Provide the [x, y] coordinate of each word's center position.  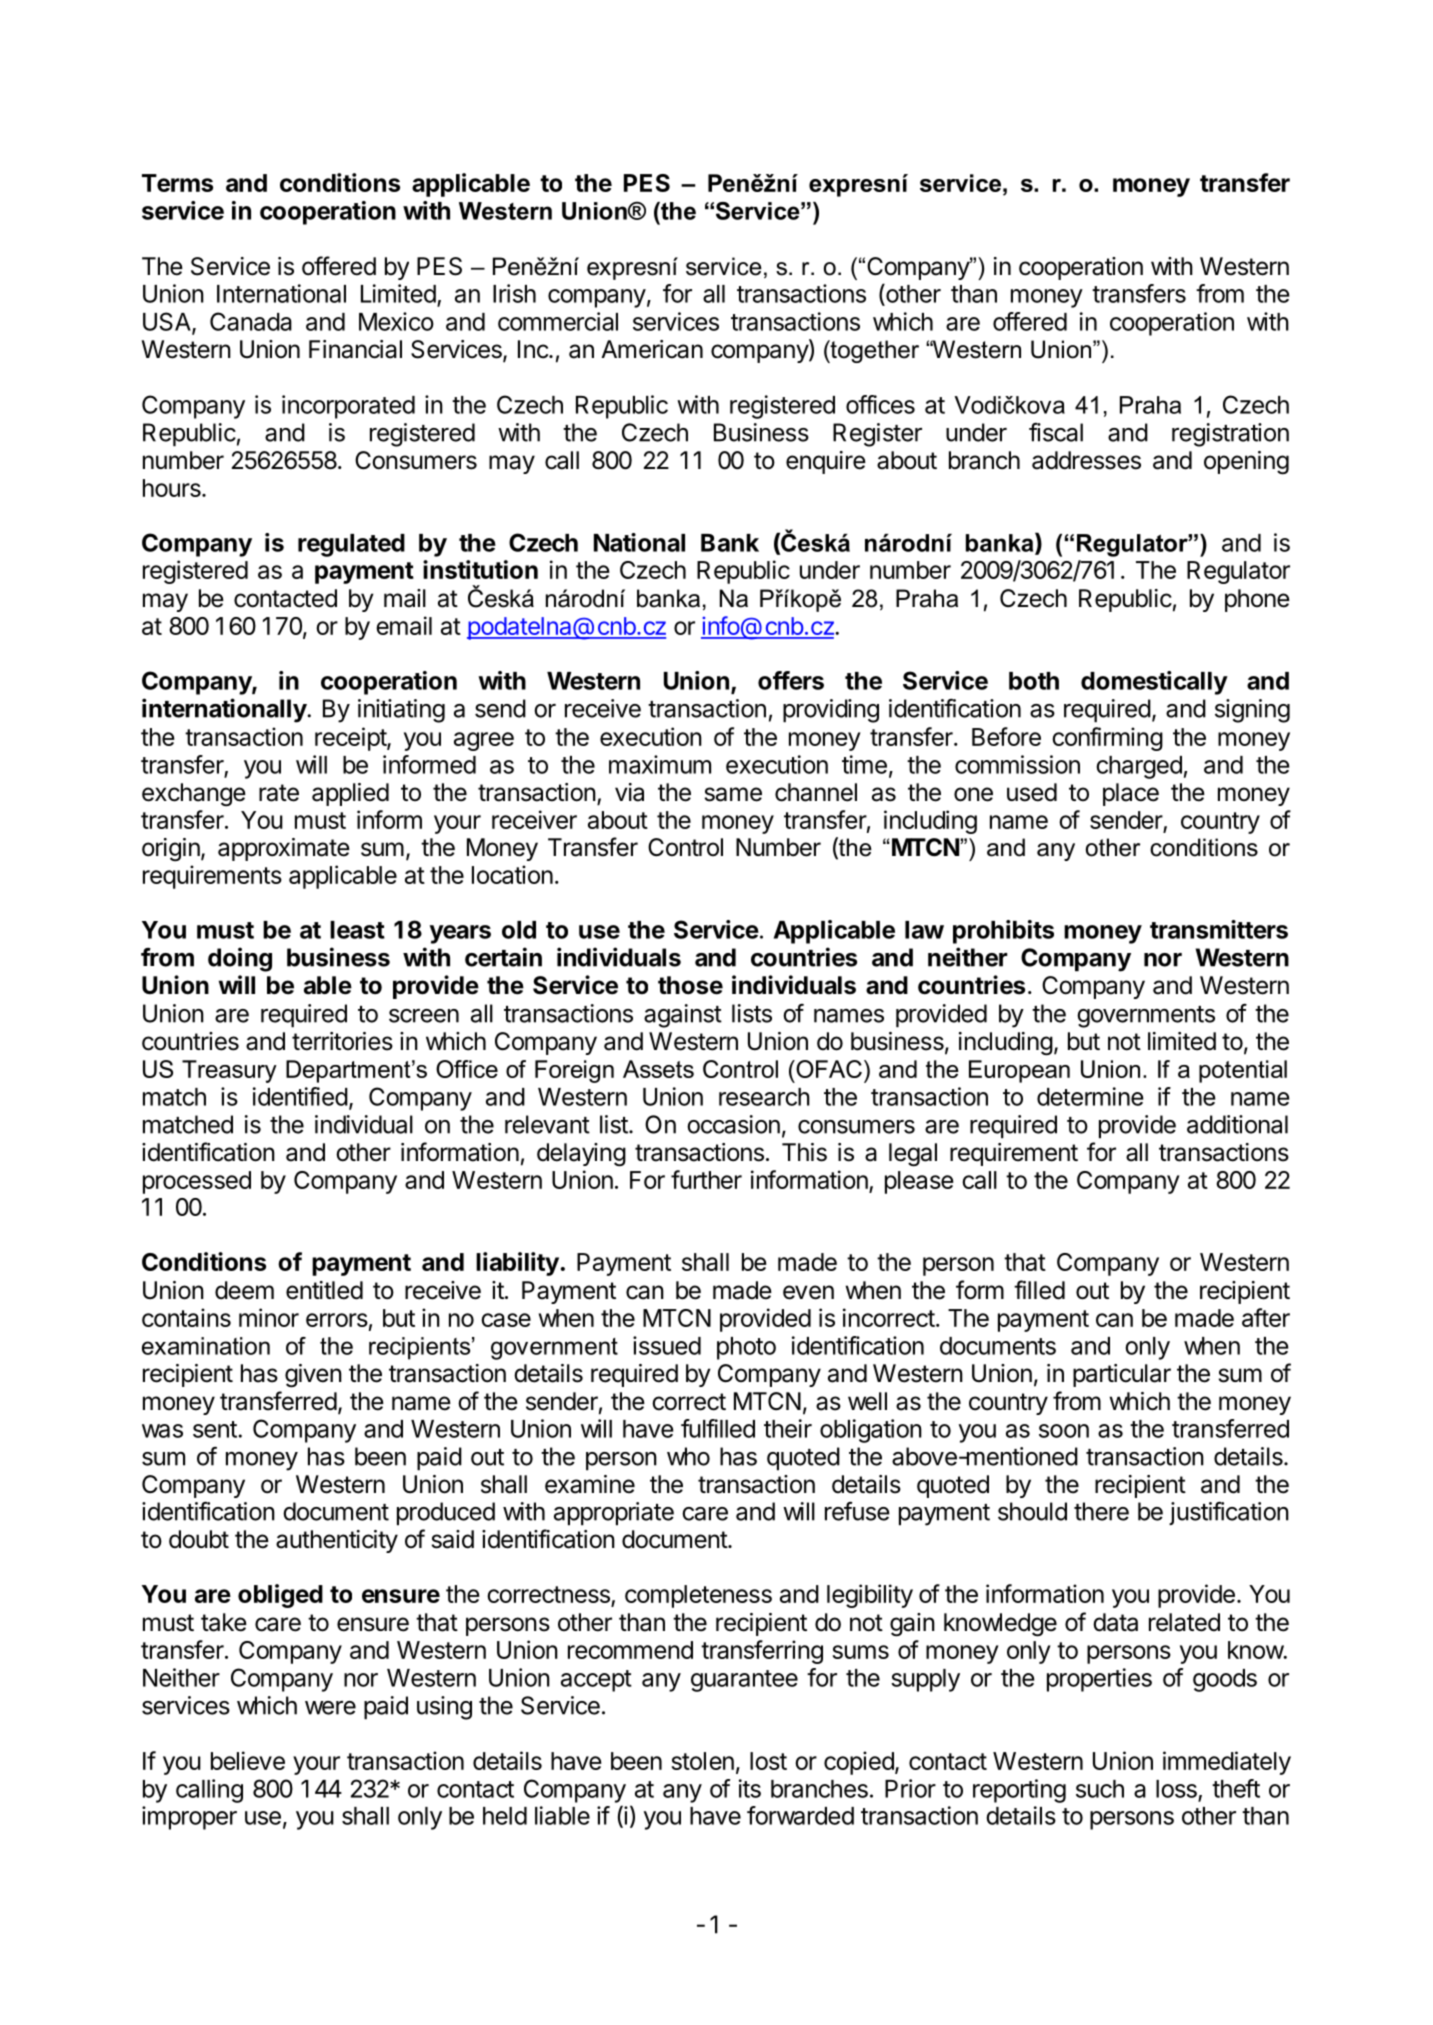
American [652, 349]
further [706, 1179]
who [688, 1456]
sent [215, 1429]
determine [1090, 1096]
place [1131, 794]
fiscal [1056, 432]
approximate [284, 849]
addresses [1086, 460]
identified [300, 1096]
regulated [351, 545]
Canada [251, 321]
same [733, 794]
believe [248, 1760]
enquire [826, 462]
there [1101, 1511]
